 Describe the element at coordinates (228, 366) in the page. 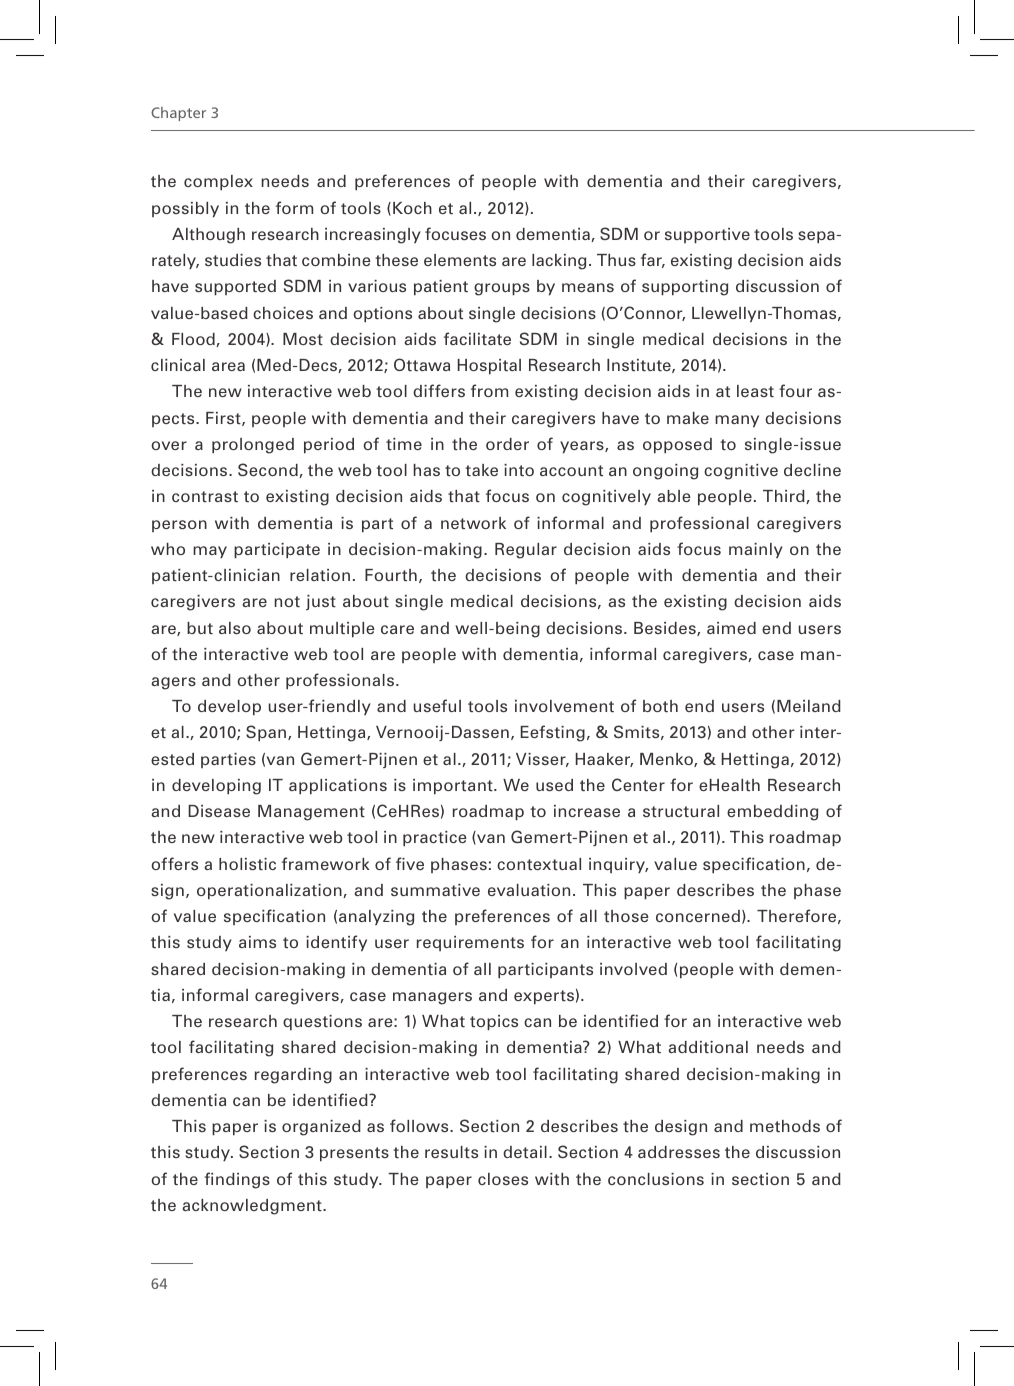

I see `area` at that location.
